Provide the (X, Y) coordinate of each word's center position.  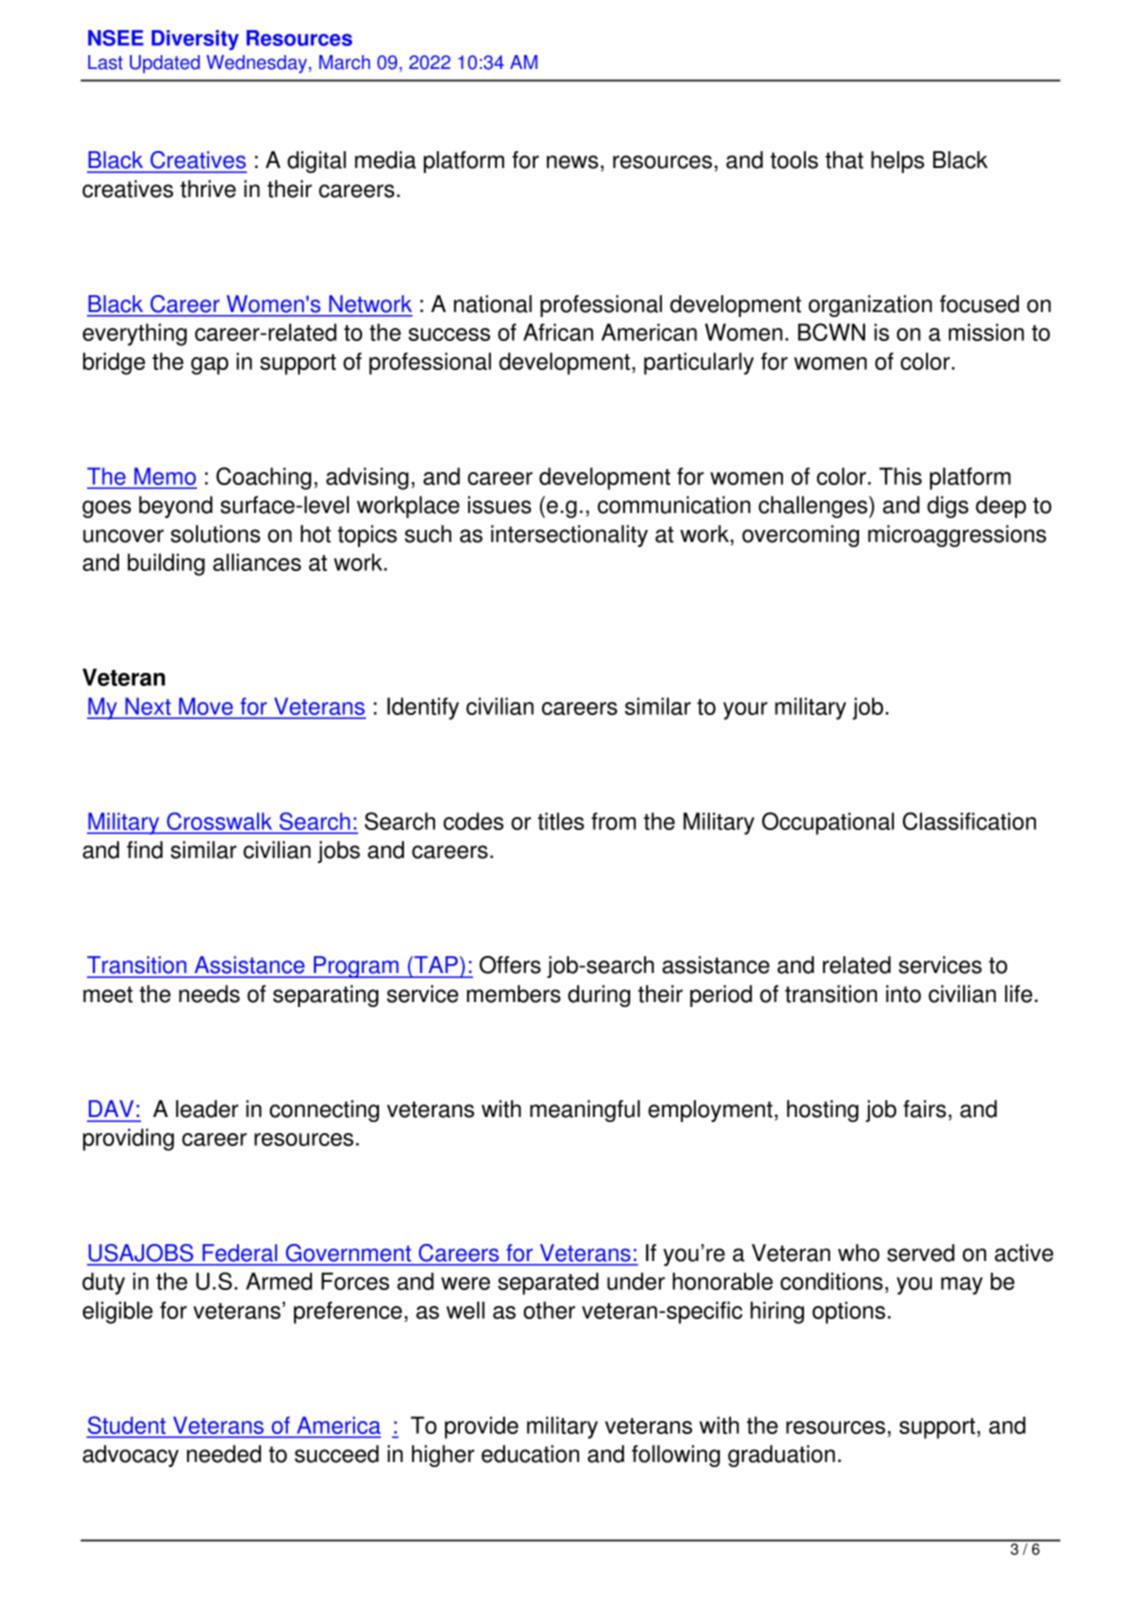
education (530, 1454)
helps (897, 162)
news (572, 162)
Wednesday (258, 64)
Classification (969, 821)
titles (561, 821)
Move (206, 706)
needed (224, 1454)
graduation (781, 1456)
